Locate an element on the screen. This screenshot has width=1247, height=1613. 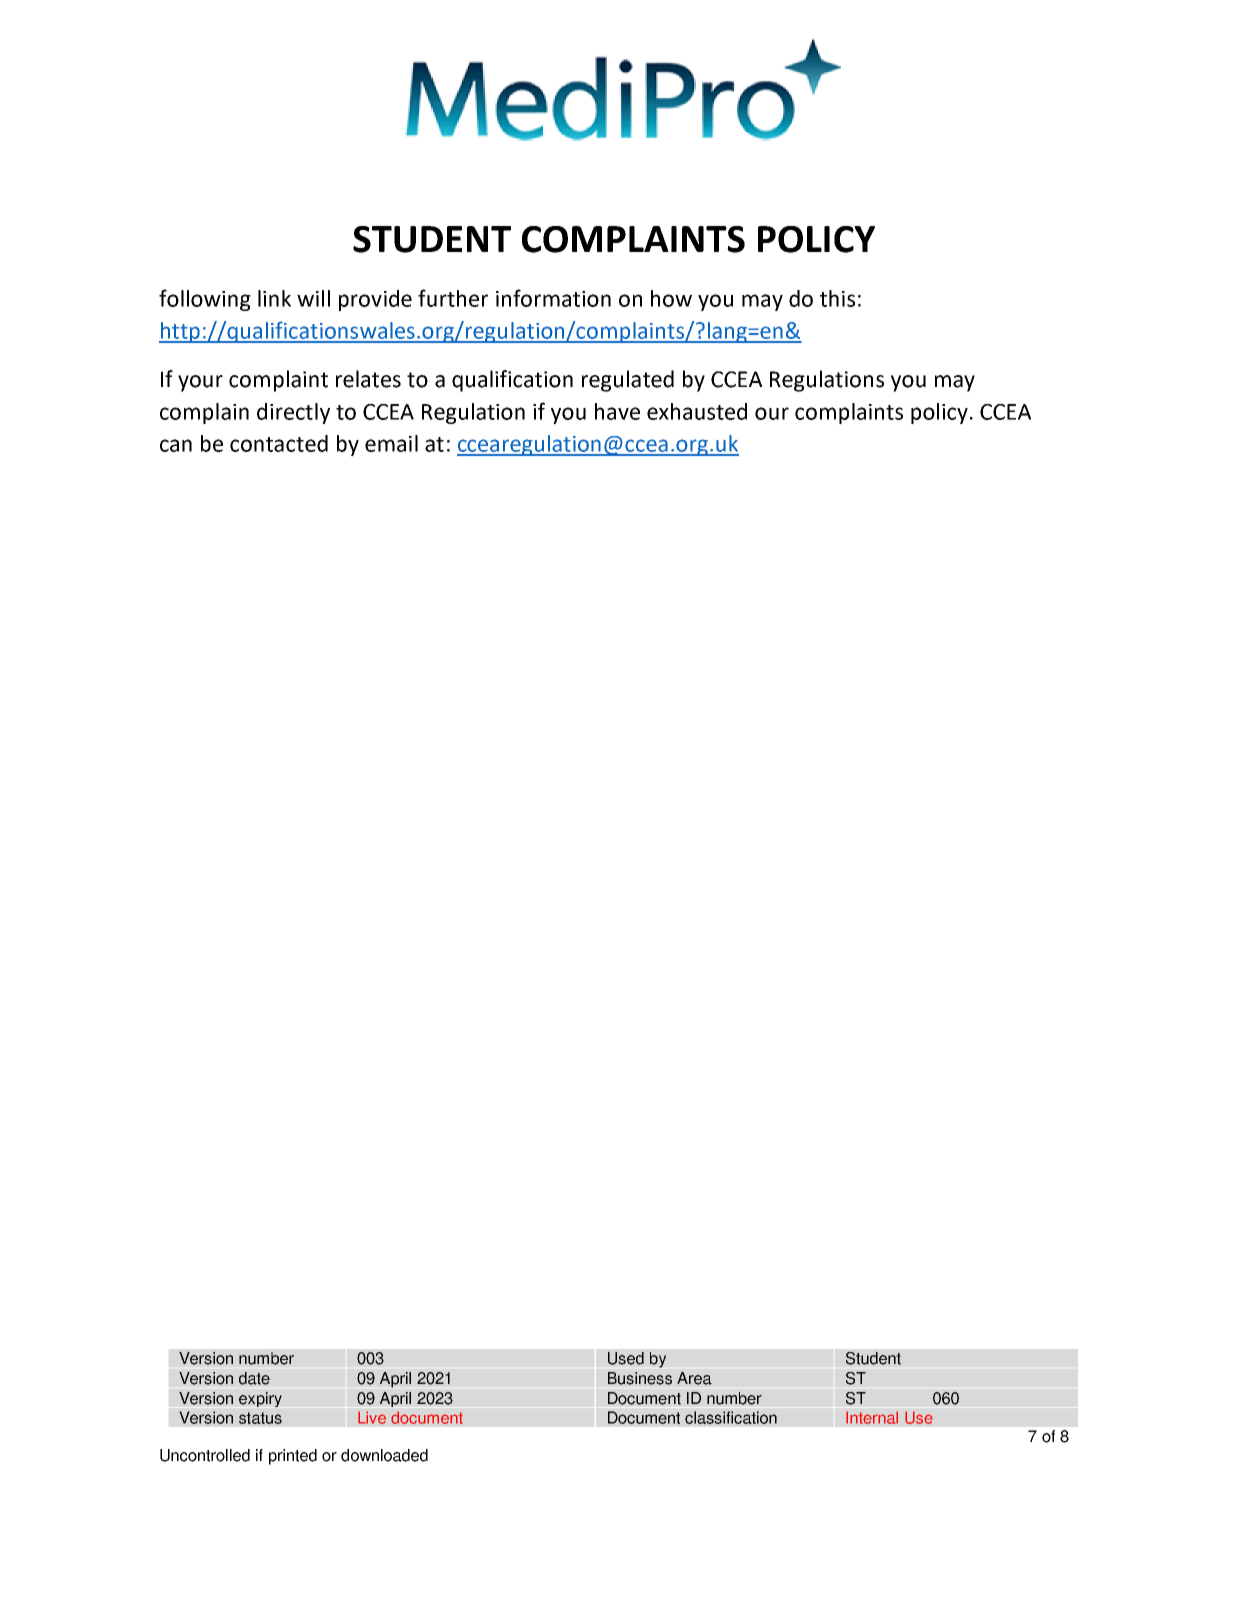
can is located at coordinates (176, 445).
